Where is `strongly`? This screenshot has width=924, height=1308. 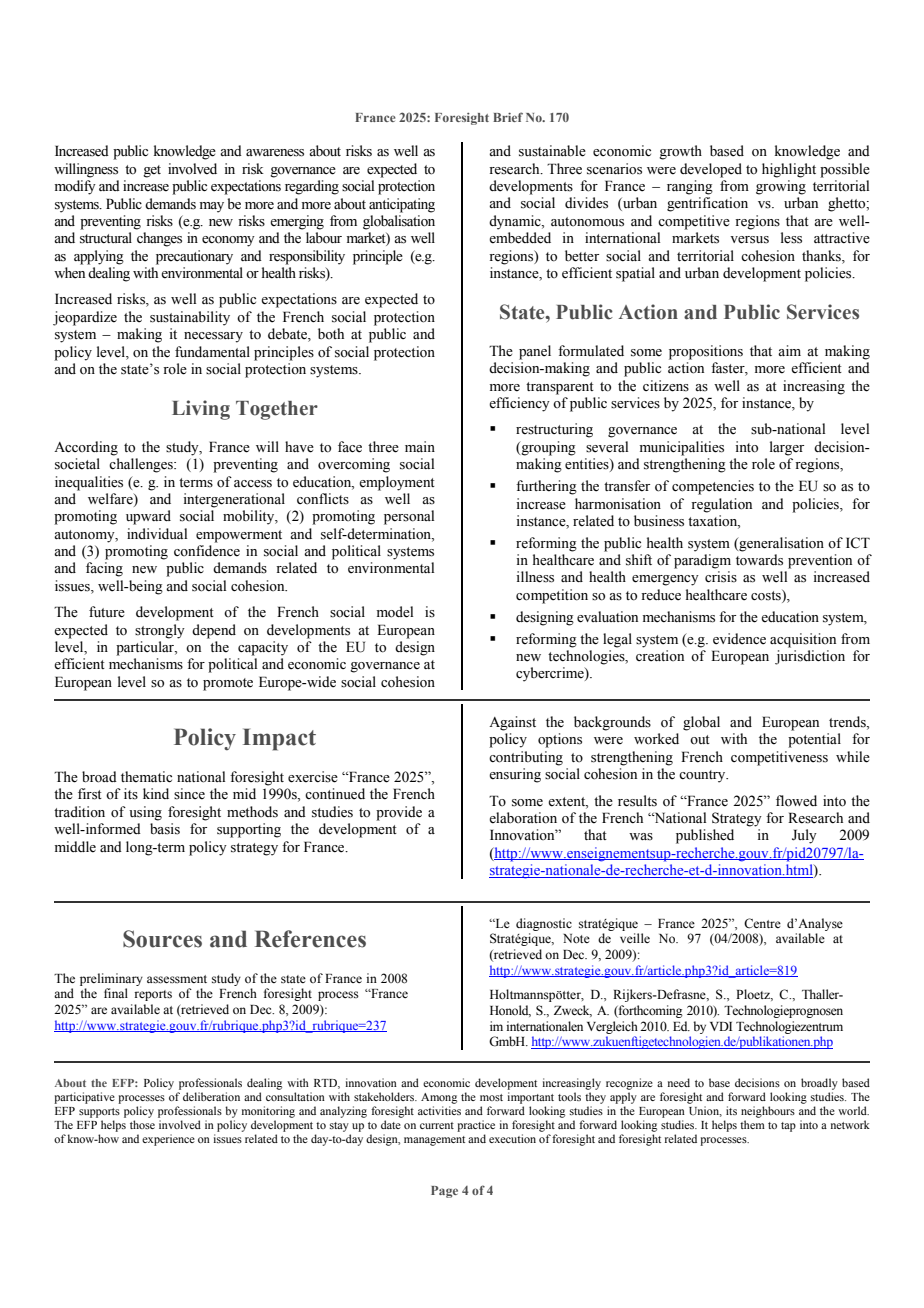 strongly is located at coordinates (160, 631).
